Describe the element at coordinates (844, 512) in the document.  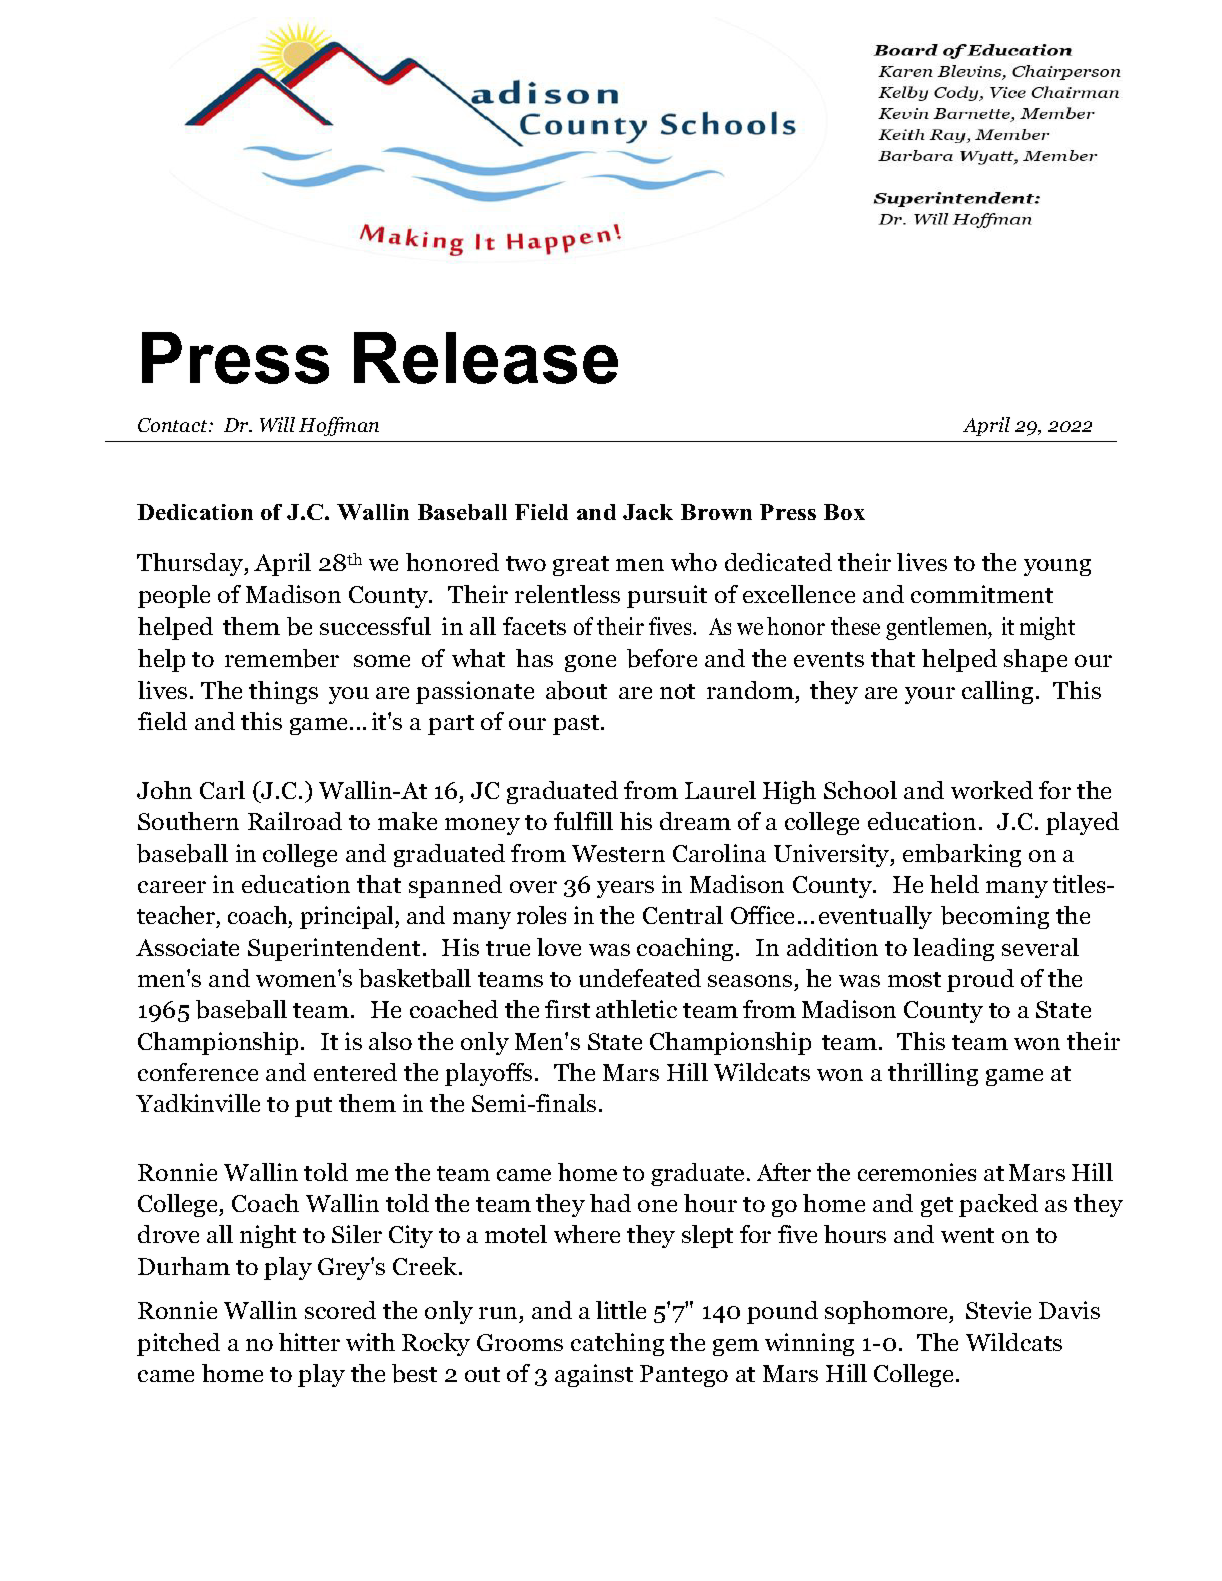
I see `Box` at that location.
